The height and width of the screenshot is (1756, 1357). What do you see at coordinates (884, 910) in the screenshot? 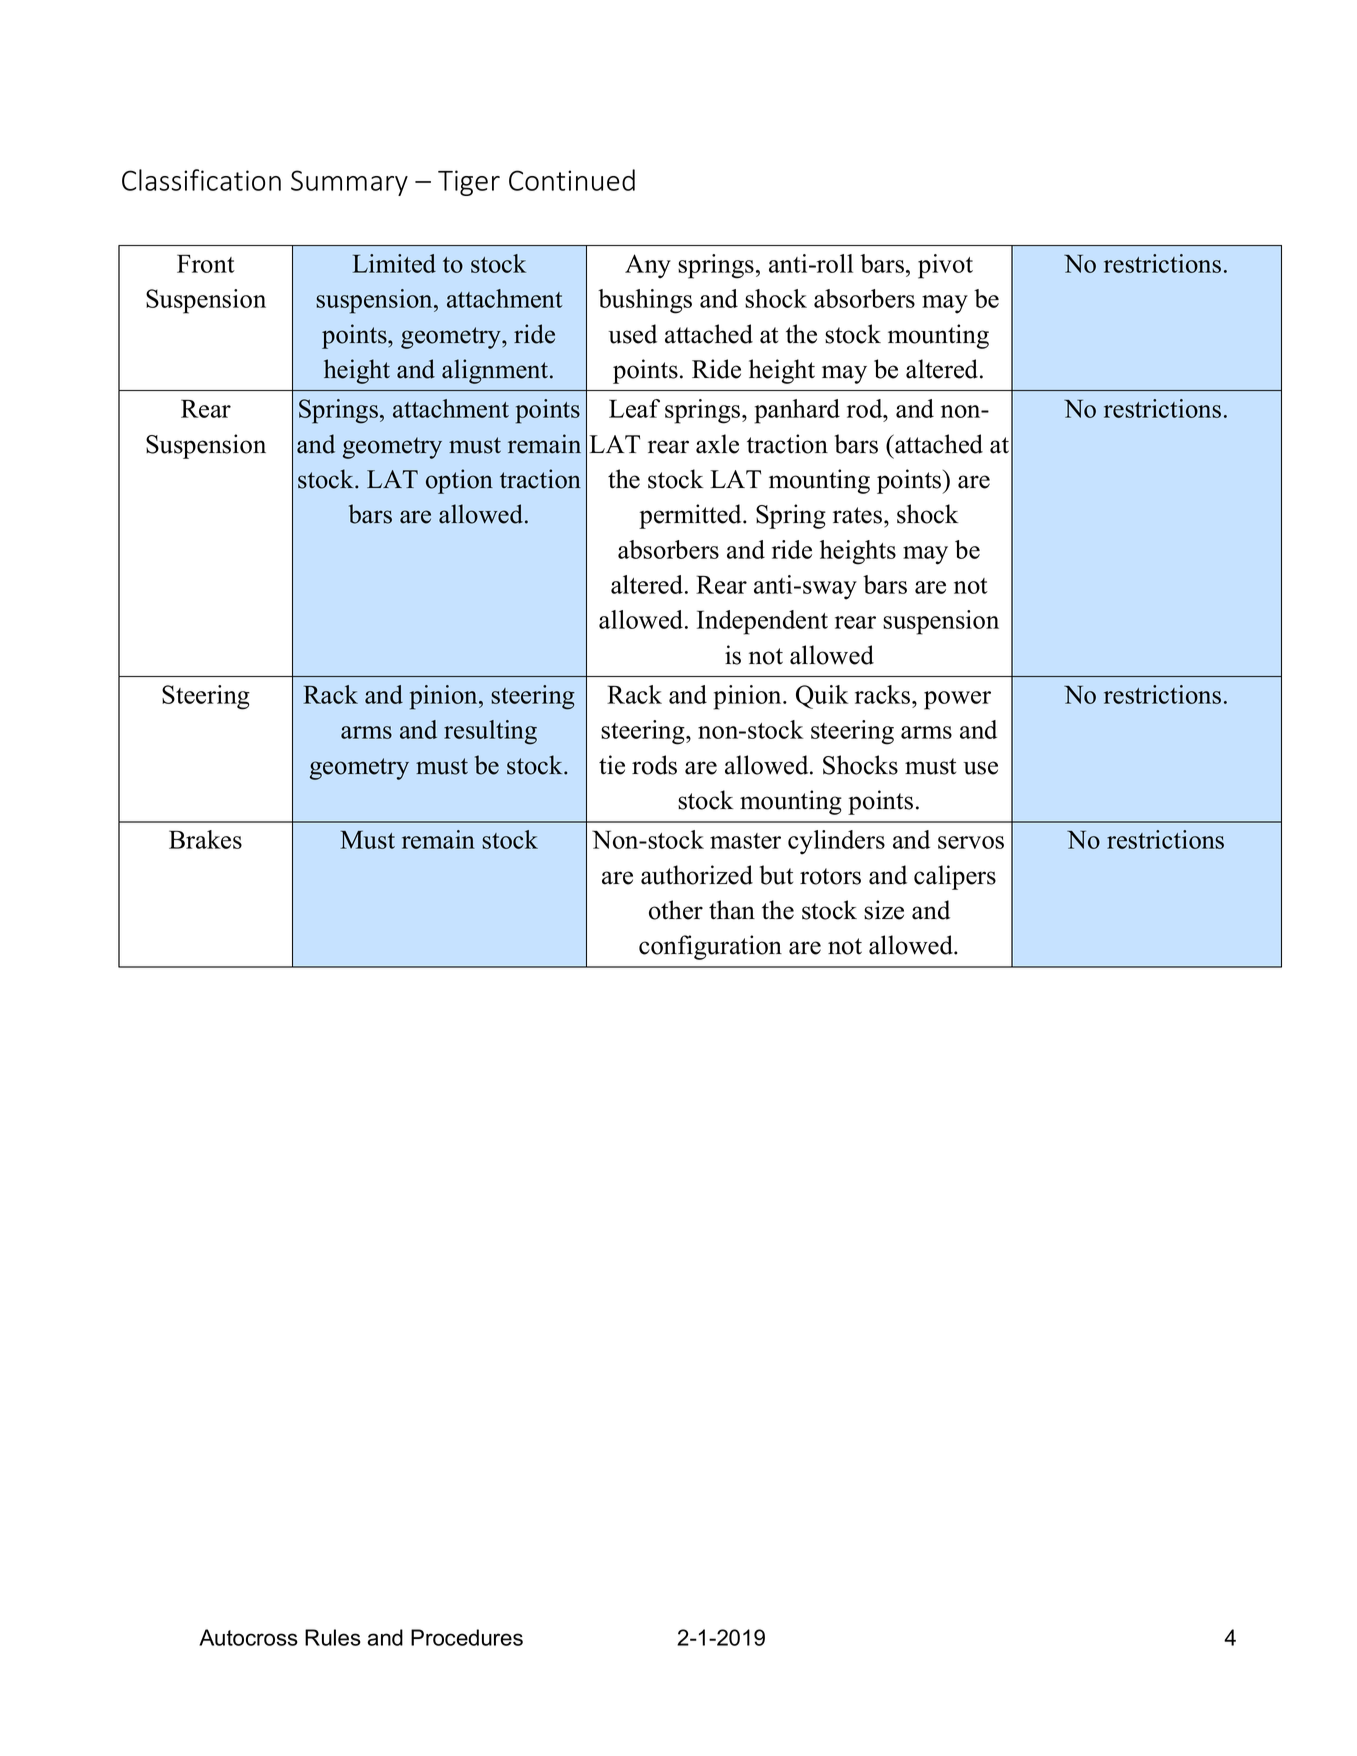
I see `size` at bounding box center [884, 910].
